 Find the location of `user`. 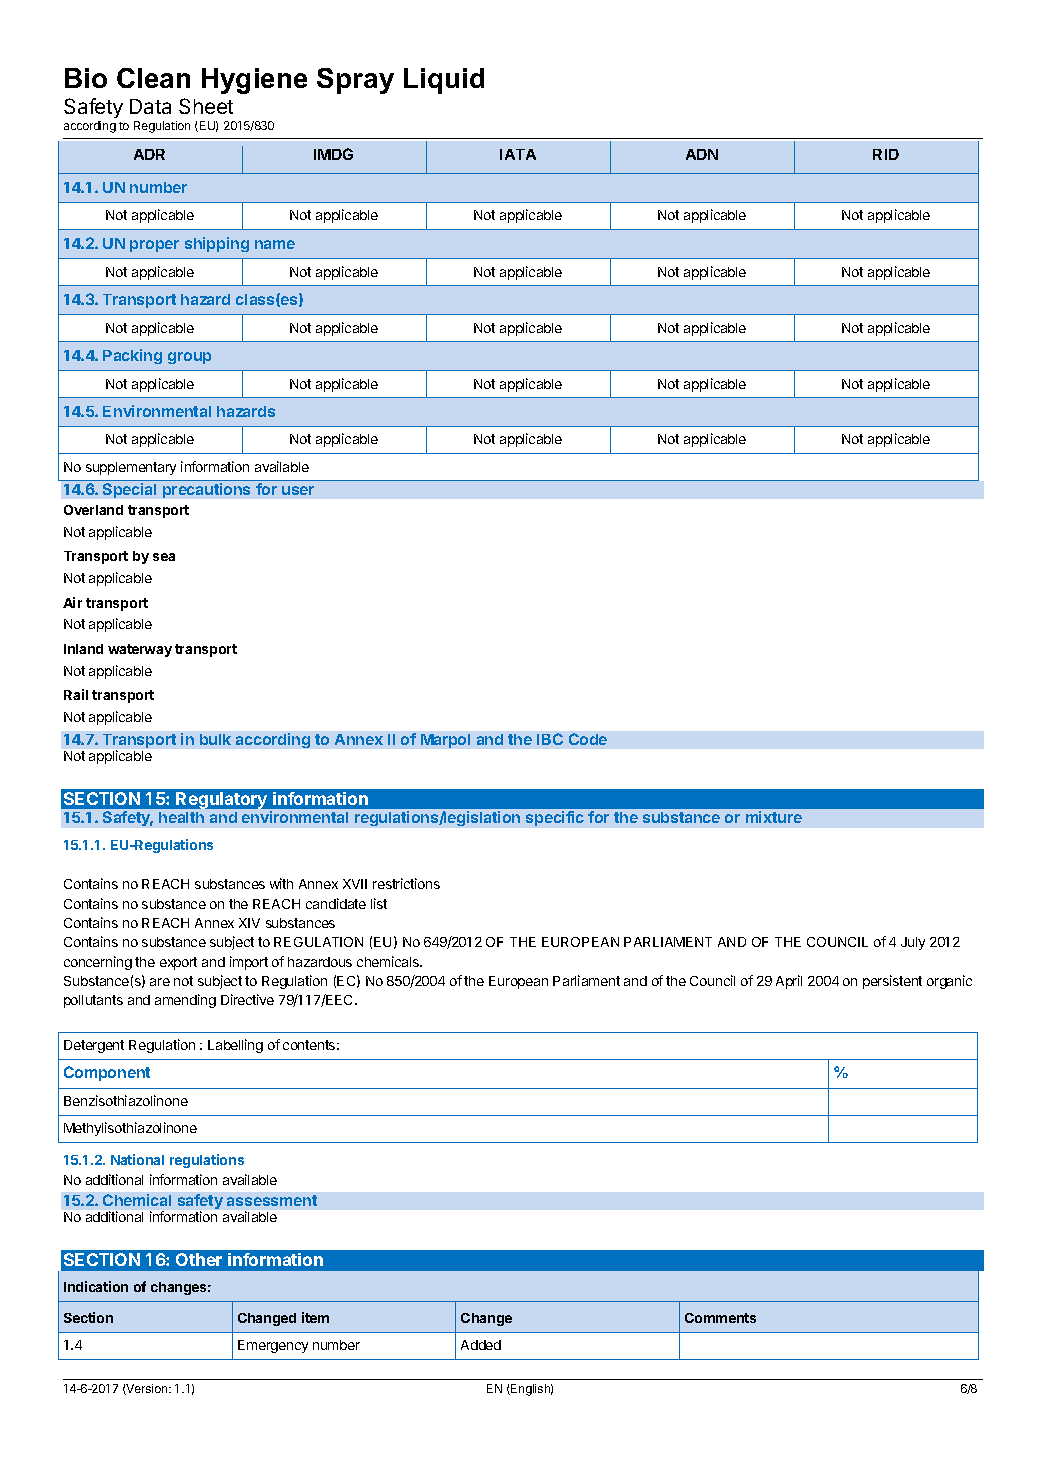

user is located at coordinates (298, 490).
